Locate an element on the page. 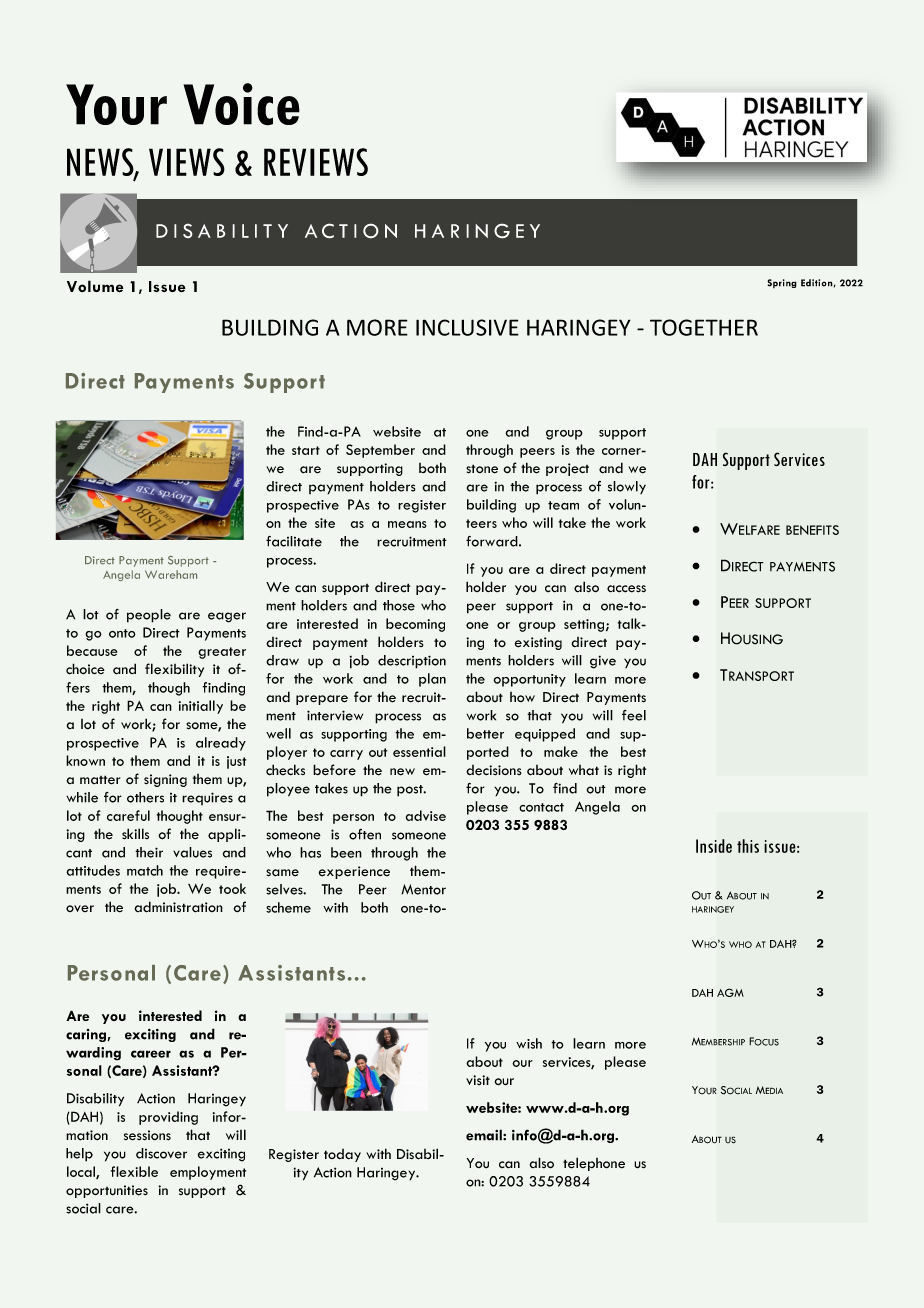 This image has height=1308, width=924. today is located at coordinates (342, 1155).
